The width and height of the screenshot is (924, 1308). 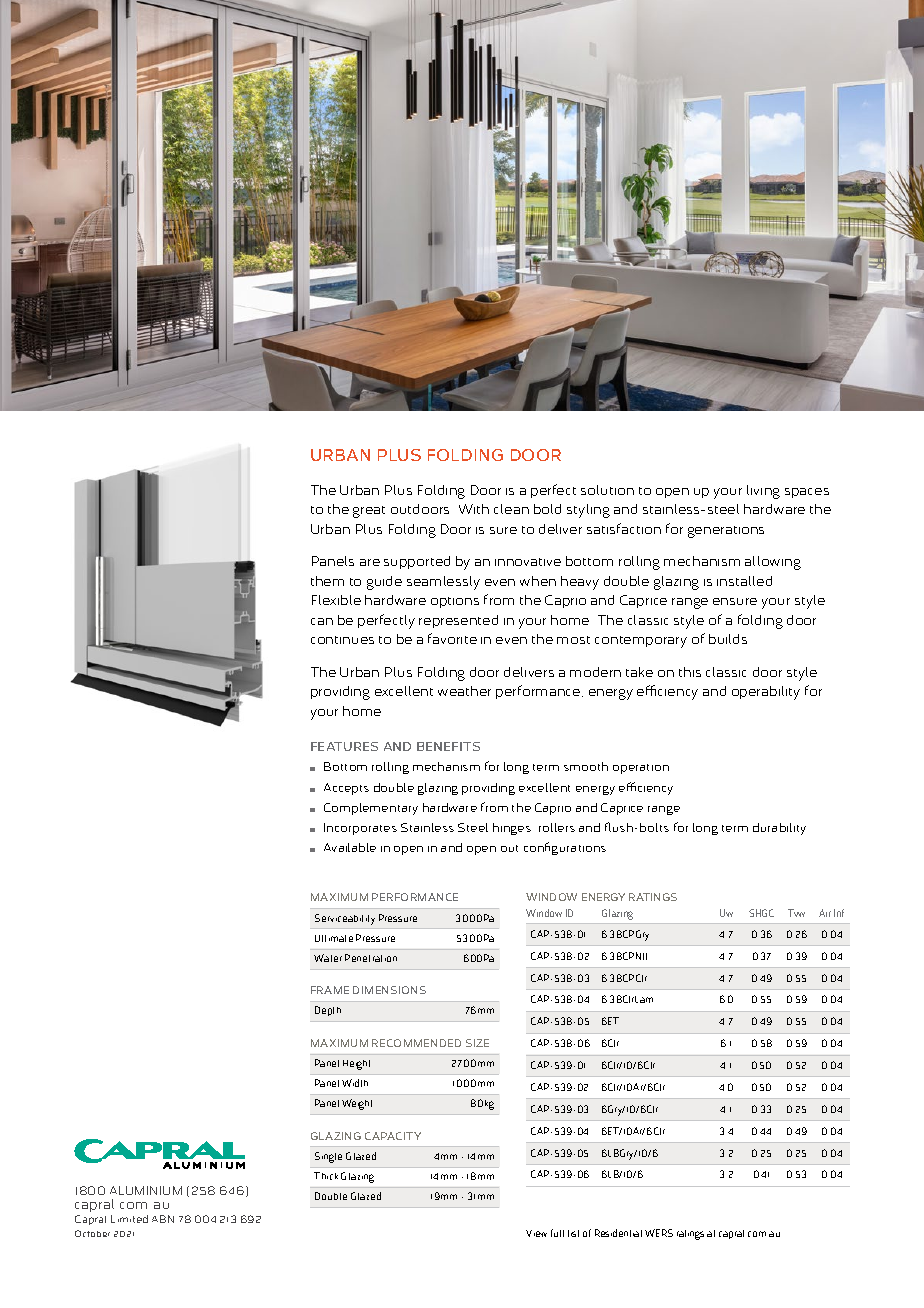 I want to click on View, so click(x=536, y=1233).
